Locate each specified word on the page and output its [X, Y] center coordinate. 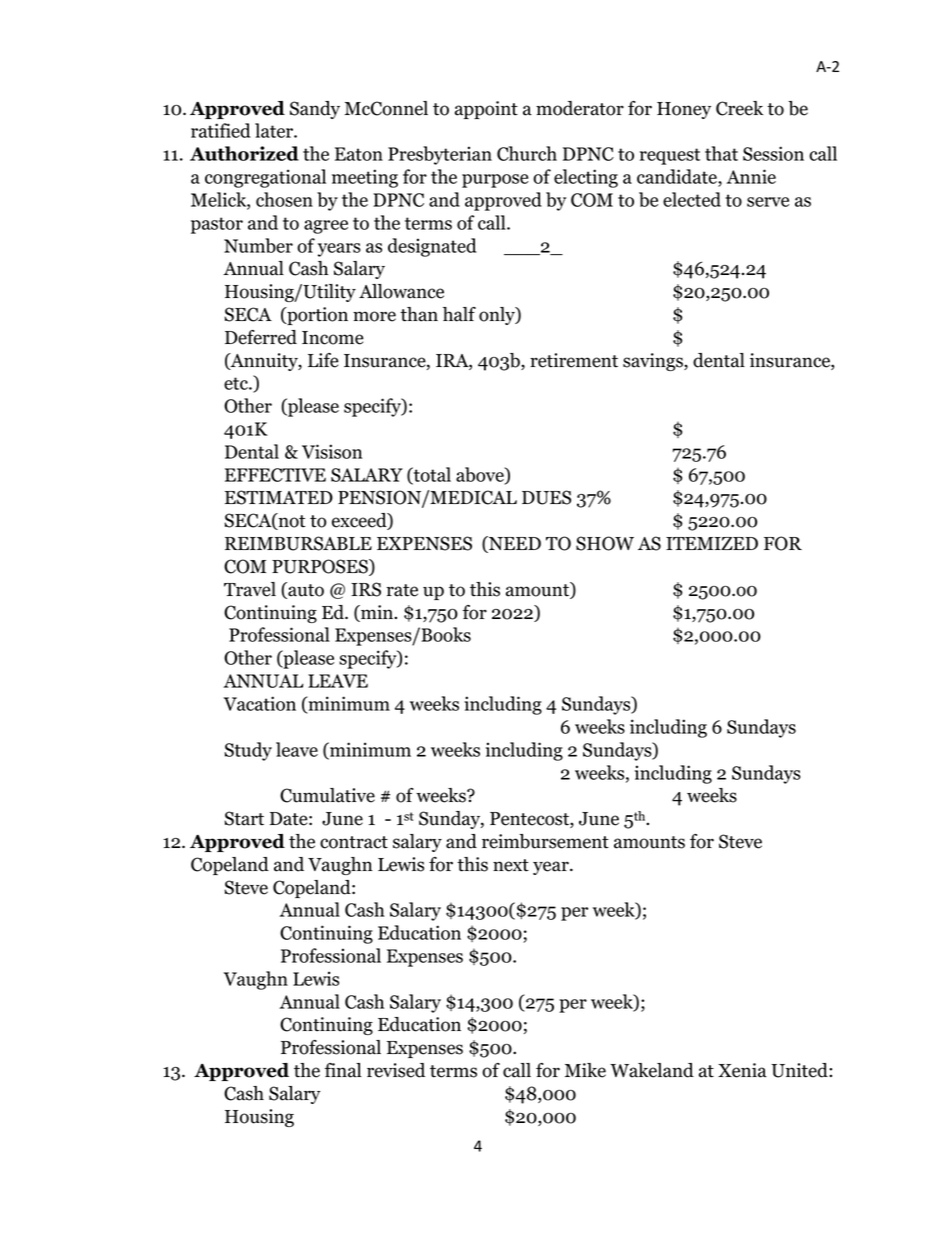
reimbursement [545, 841]
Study [248, 751]
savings [654, 362]
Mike [585, 1070]
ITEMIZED [712, 543]
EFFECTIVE [275, 475]
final [343, 1070]
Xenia [742, 1070]
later [275, 130]
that [721, 153]
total [431, 475]
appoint [486, 110]
